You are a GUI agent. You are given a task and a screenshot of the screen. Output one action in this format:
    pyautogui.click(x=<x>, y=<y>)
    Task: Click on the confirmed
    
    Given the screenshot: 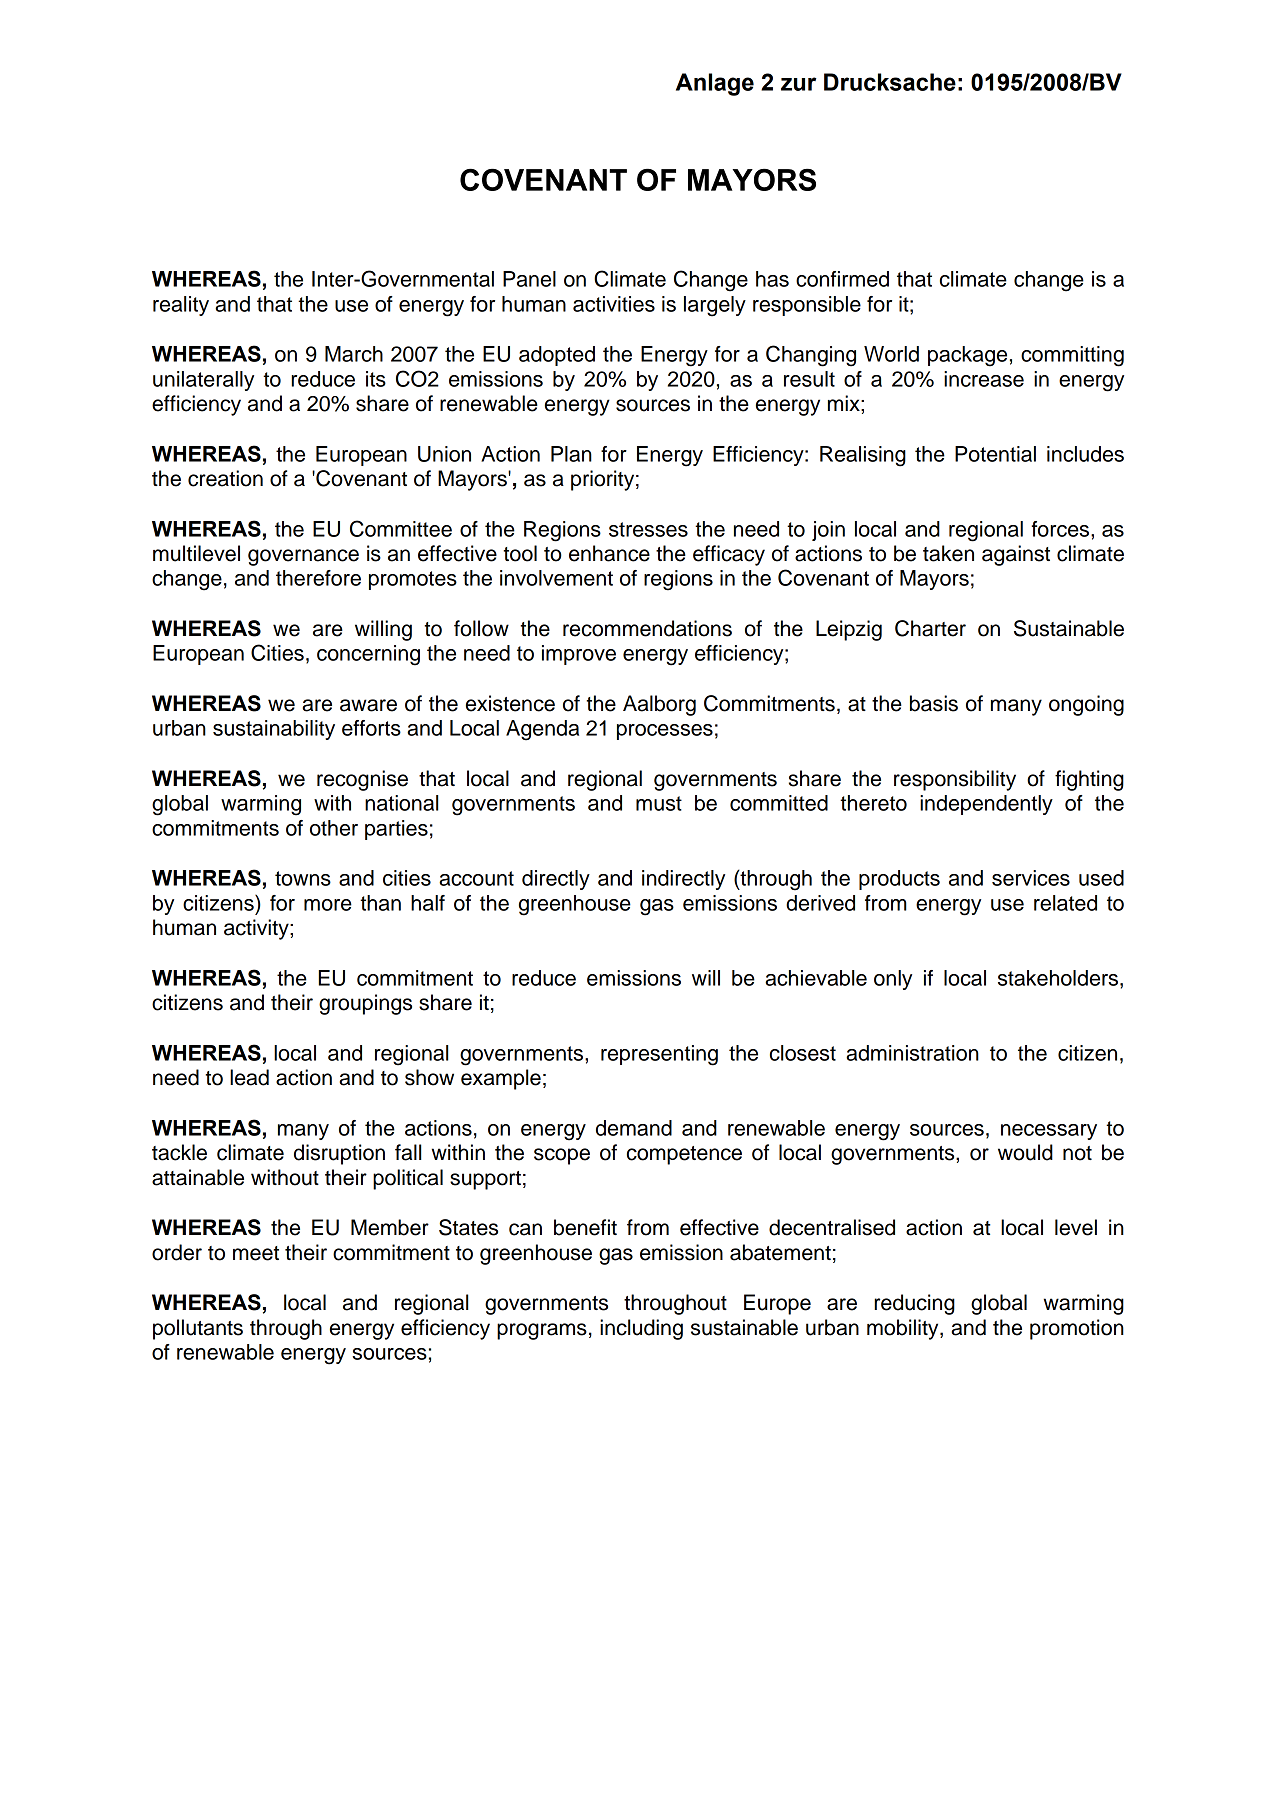 What is the action you would take?
    pyautogui.click(x=842, y=279)
